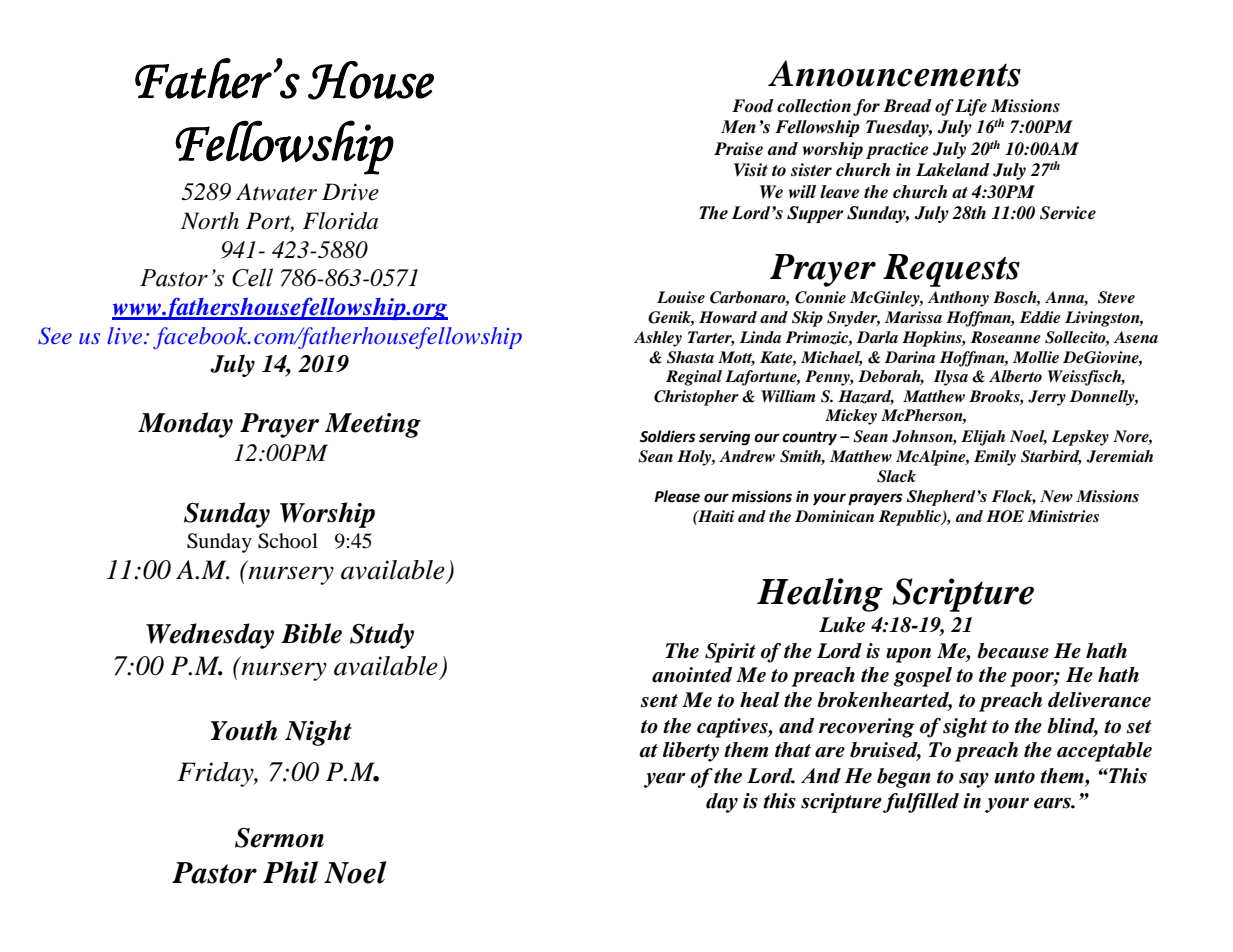 The height and width of the image is (952, 1233). I want to click on year, so click(664, 780).
